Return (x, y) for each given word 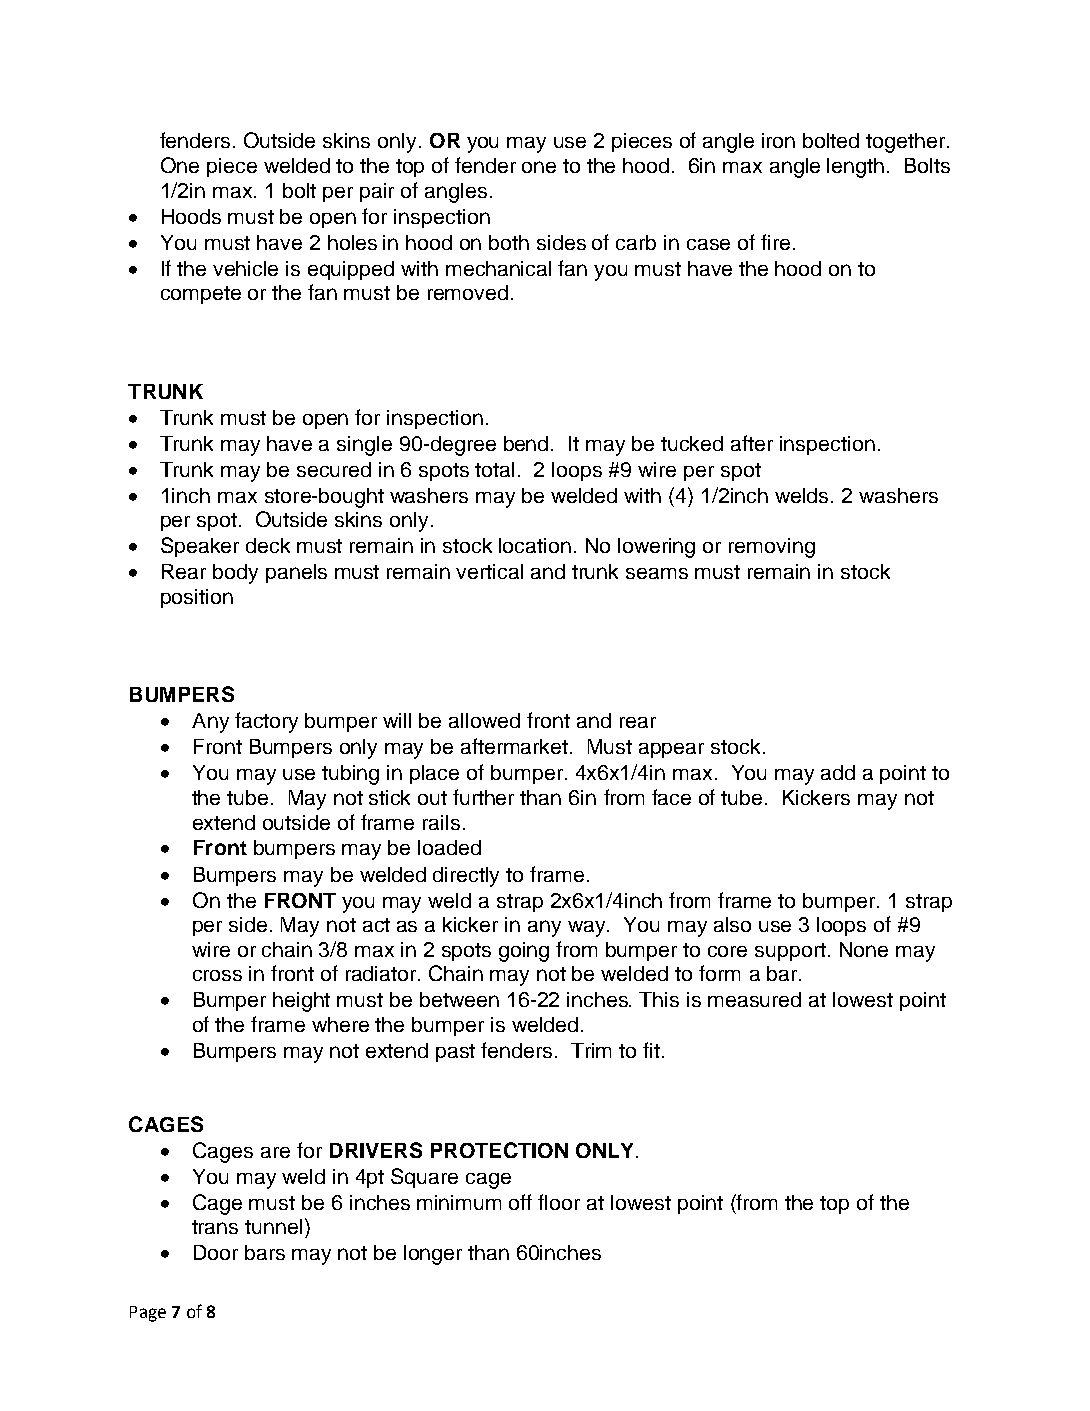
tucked (692, 443)
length (855, 168)
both (509, 242)
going (524, 952)
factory (266, 722)
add (838, 772)
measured (754, 999)
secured (334, 469)
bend (528, 443)
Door (216, 1252)
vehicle (245, 268)
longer (433, 1255)
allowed (484, 720)
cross (217, 975)
